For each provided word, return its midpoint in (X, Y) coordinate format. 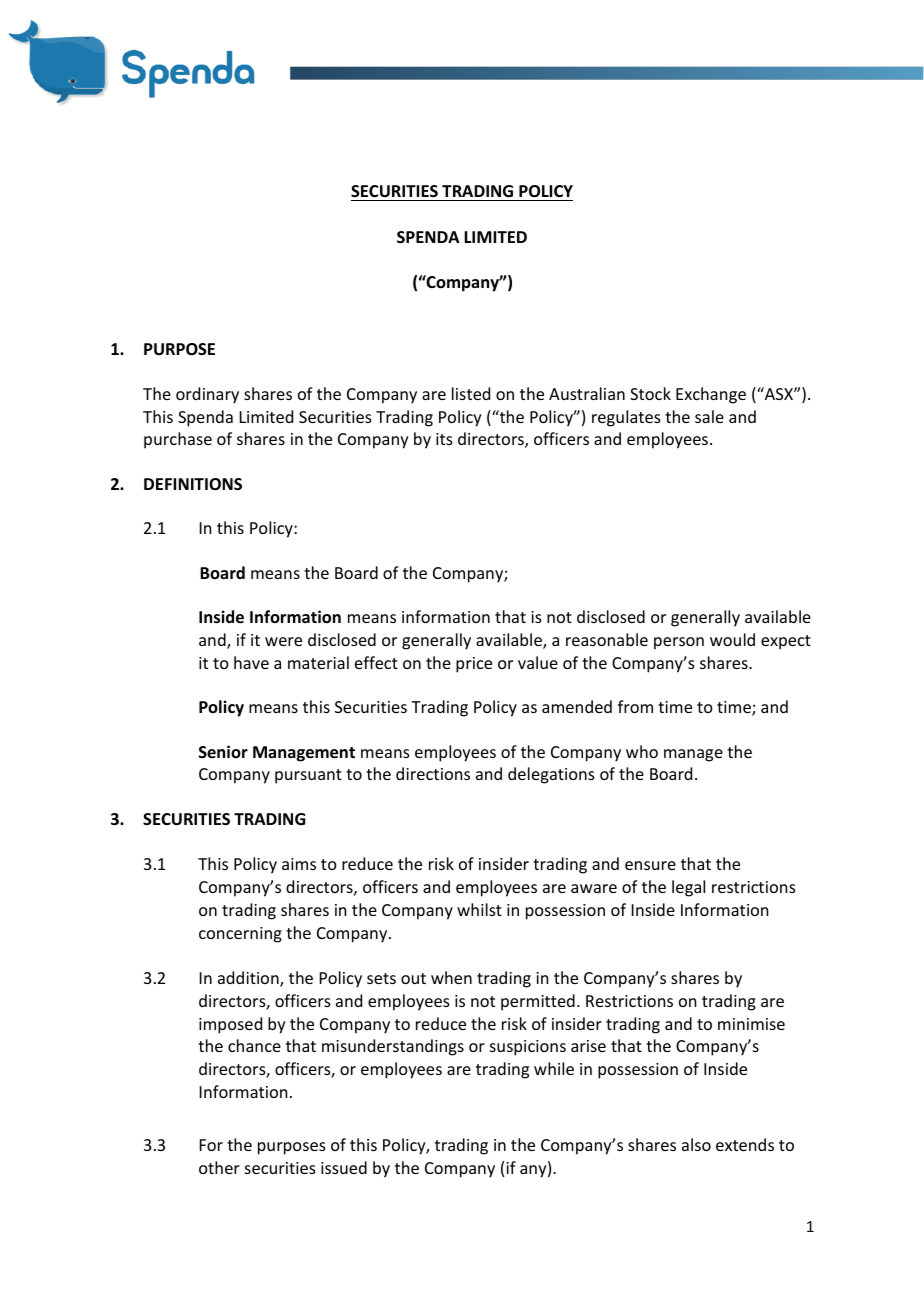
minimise (751, 1024)
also (696, 1144)
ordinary (207, 395)
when (451, 977)
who (642, 751)
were (283, 641)
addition (249, 979)
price (474, 665)
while (554, 1068)
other (219, 1167)
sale (709, 416)
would (732, 639)
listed (471, 393)
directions (433, 773)
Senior (223, 751)
